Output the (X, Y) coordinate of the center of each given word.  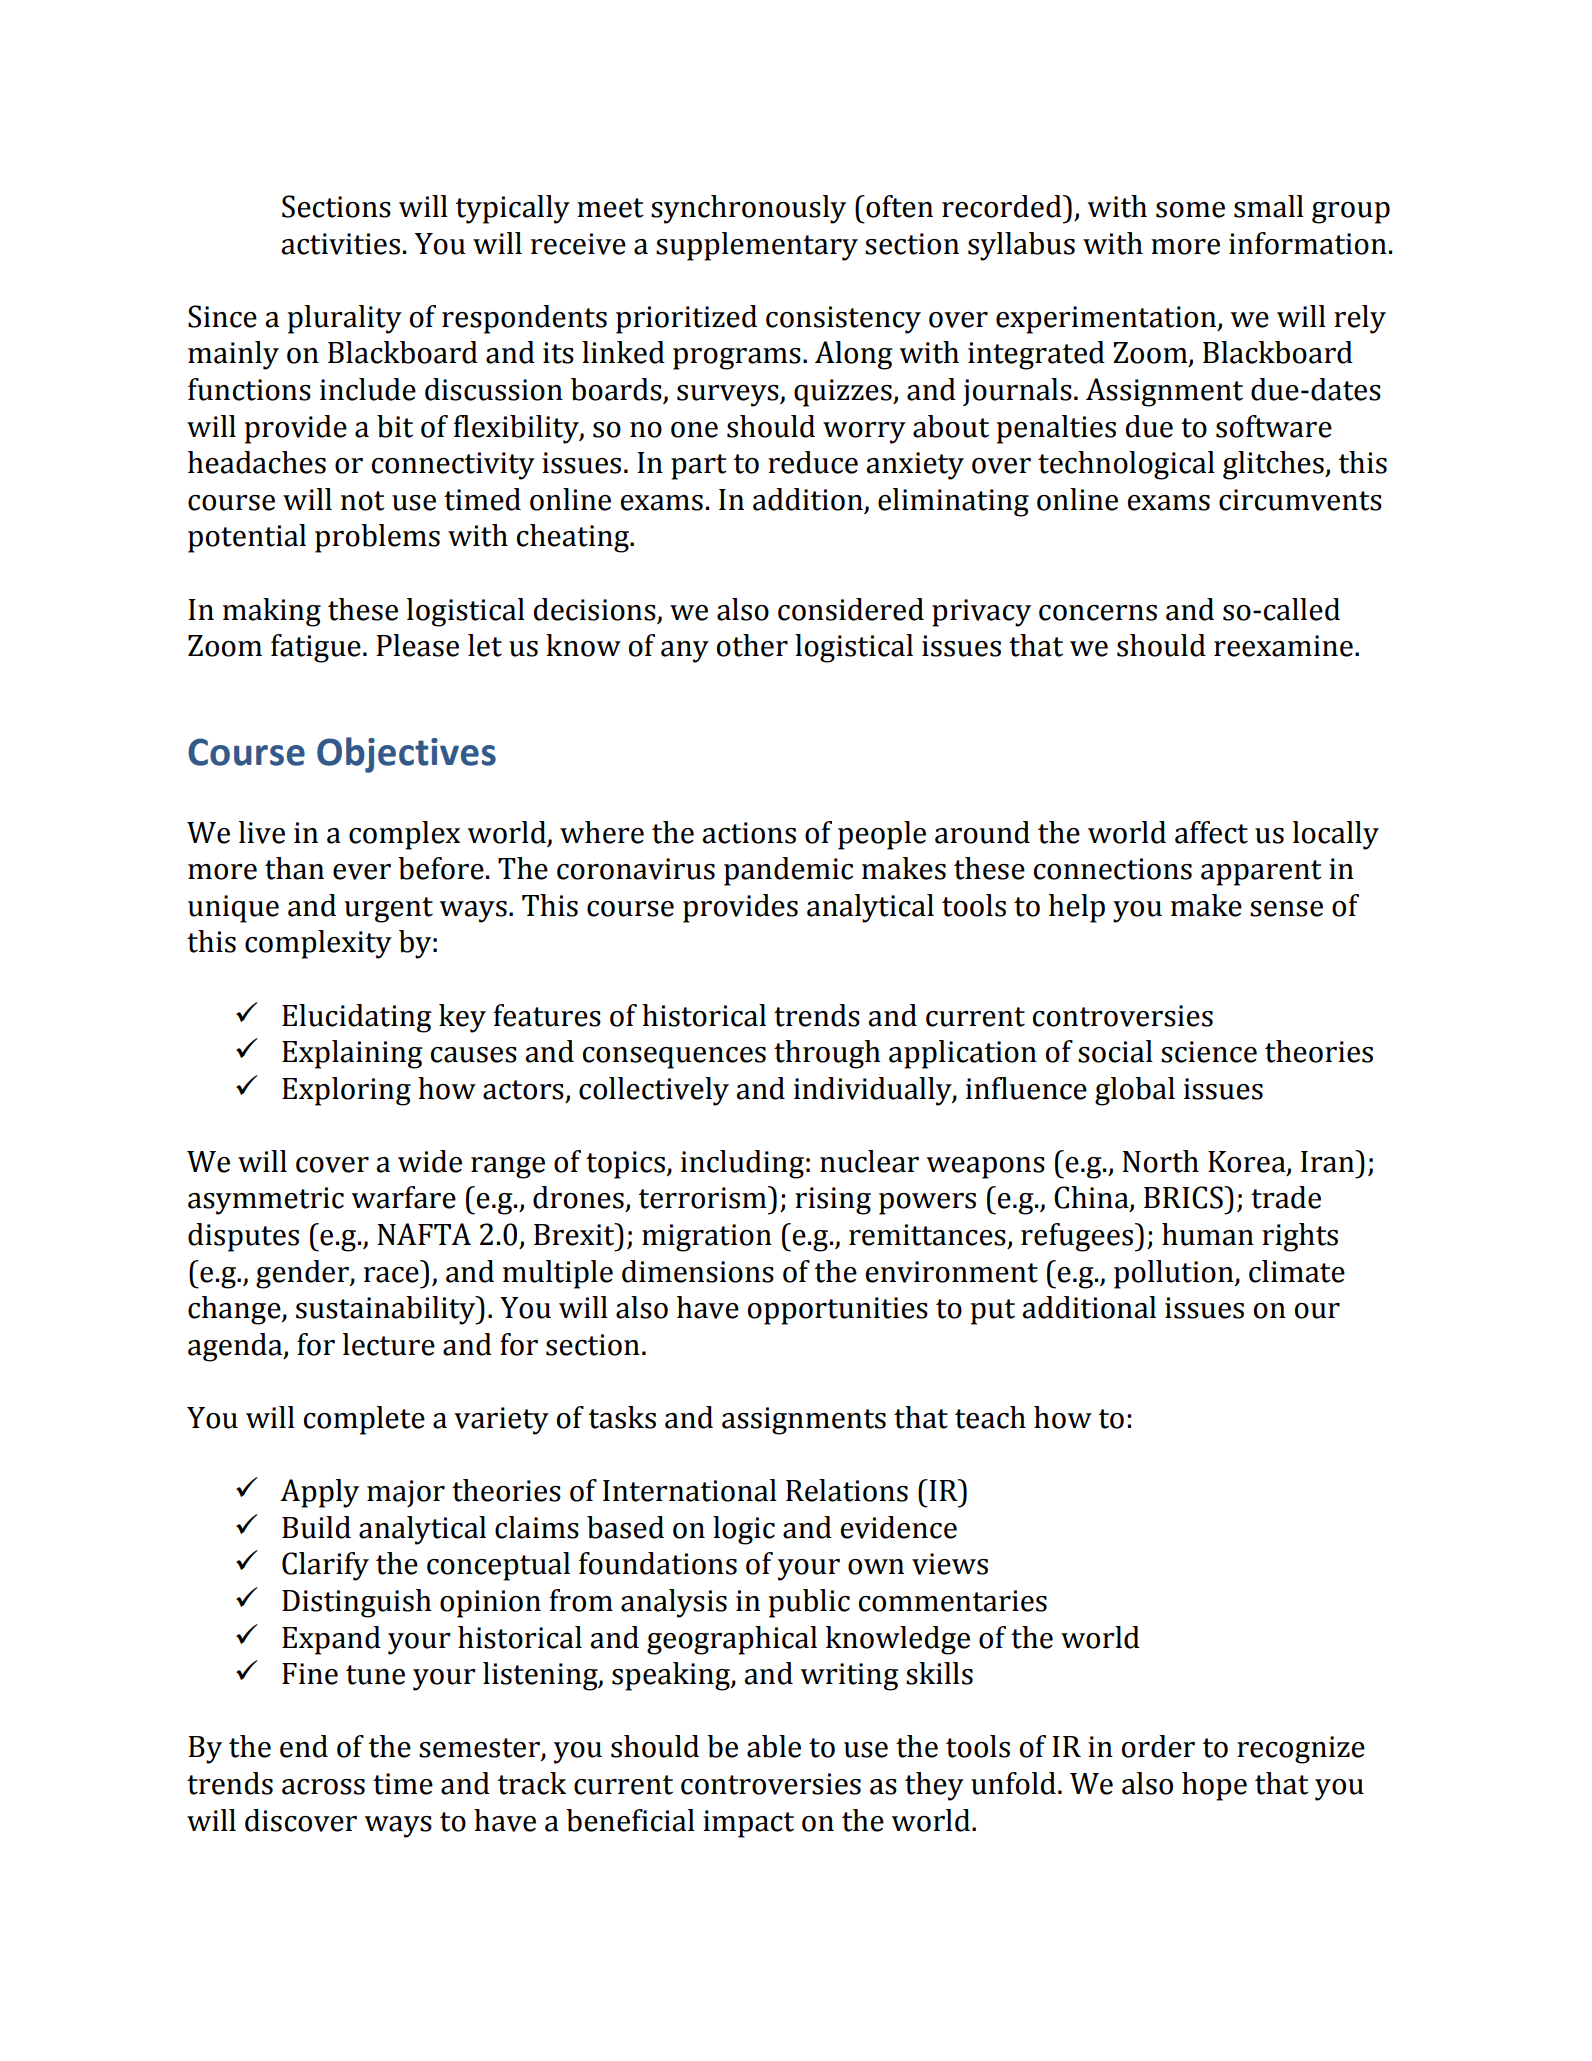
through (827, 1054)
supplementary (757, 246)
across (323, 1787)
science (1209, 1052)
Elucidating (357, 1018)
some (1190, 210)
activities (340, 244)
